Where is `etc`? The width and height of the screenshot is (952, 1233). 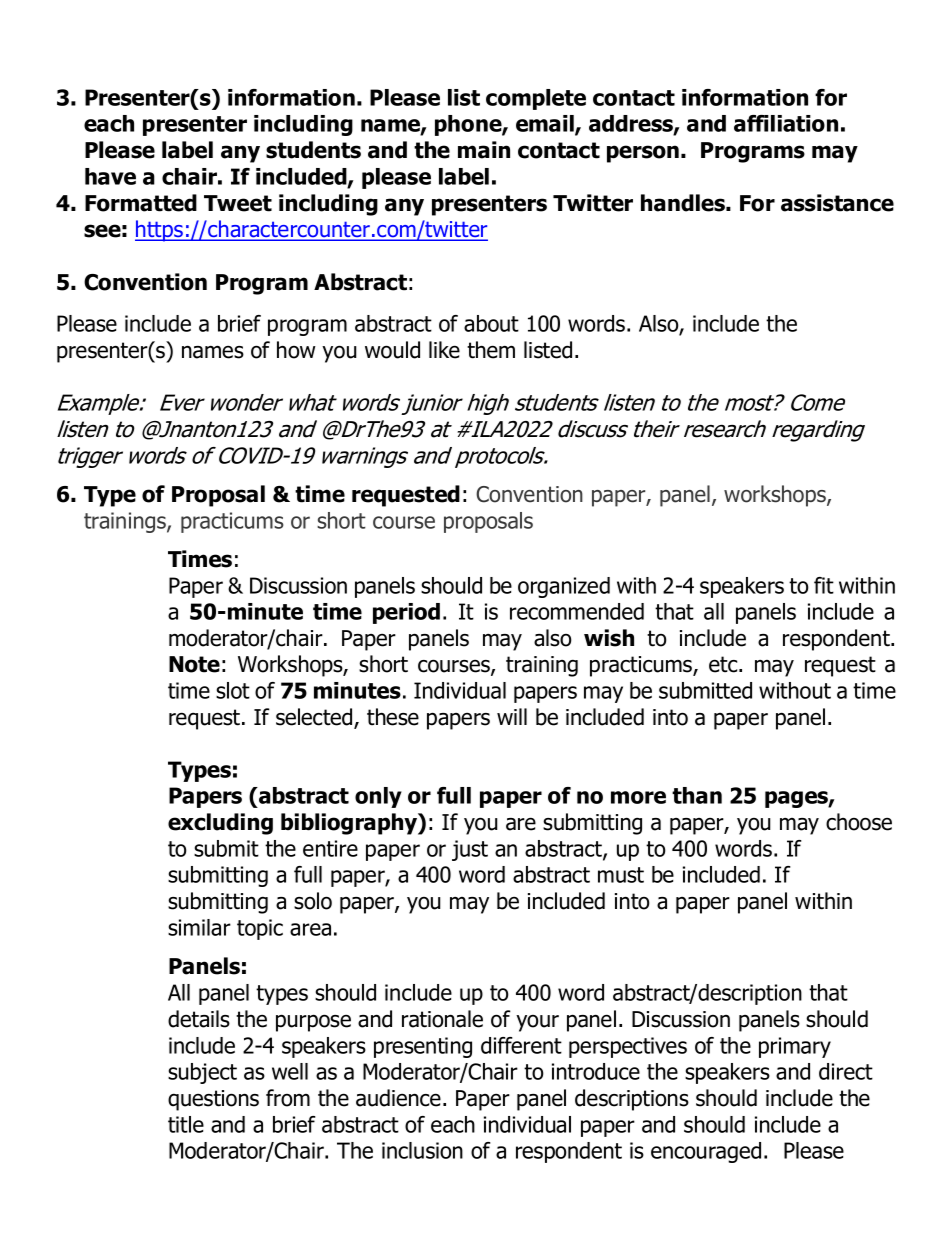
etc is located at coordinates (724, 664).
